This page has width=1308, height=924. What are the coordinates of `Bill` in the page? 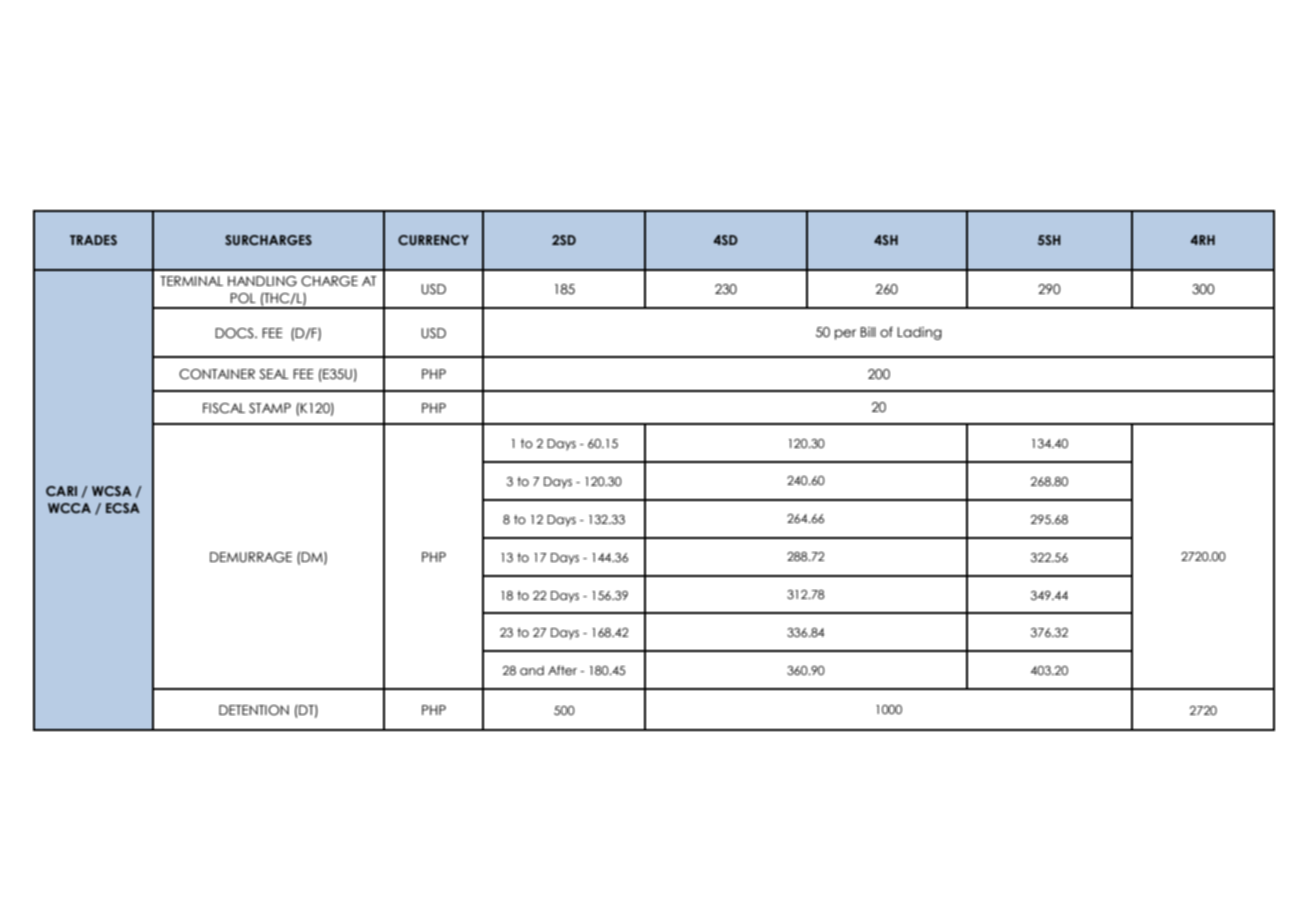 It's located at (868, 332).
